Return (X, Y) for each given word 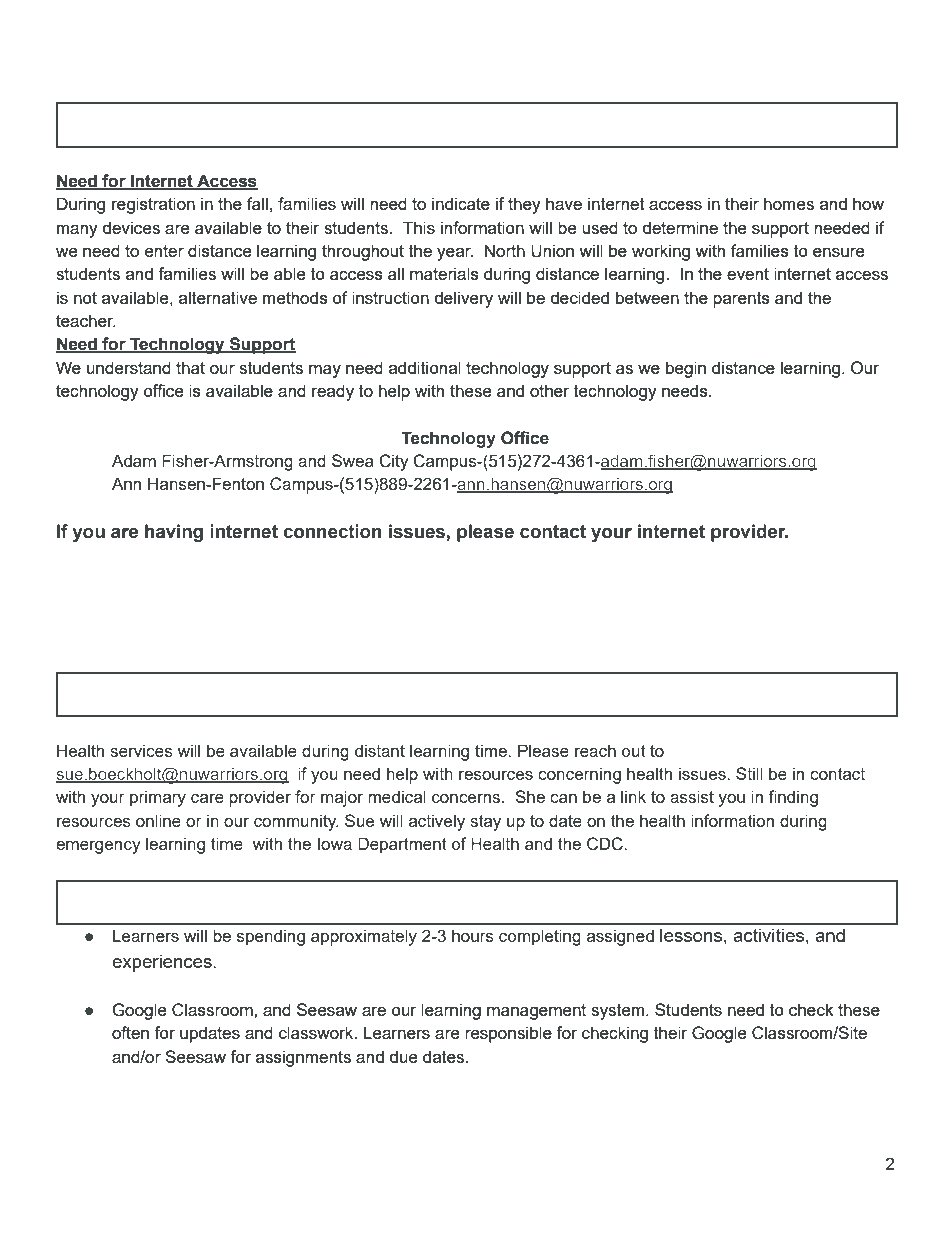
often (130, 1032)
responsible (508, 1034)
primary (158, 798)
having (174, 533)
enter (164, 251)
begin (686, 369)
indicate (461, 203)
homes (789, 203)
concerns (467, 798)
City (394, 462)
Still (749, 773)
